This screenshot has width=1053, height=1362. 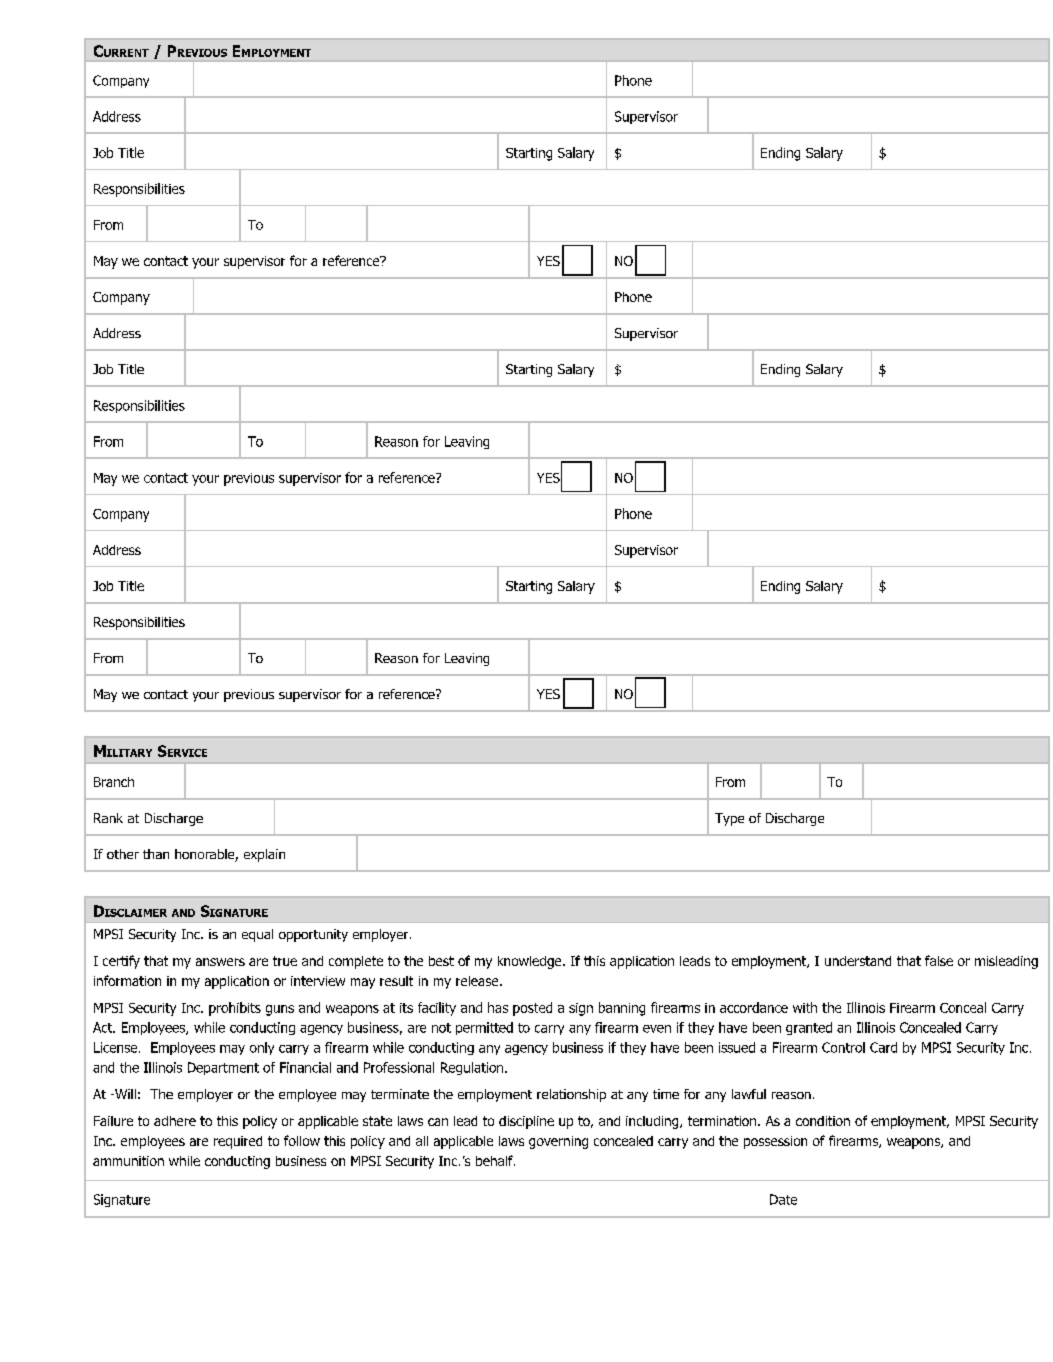 I want to click on Control, so click(x=843, y=1047).
